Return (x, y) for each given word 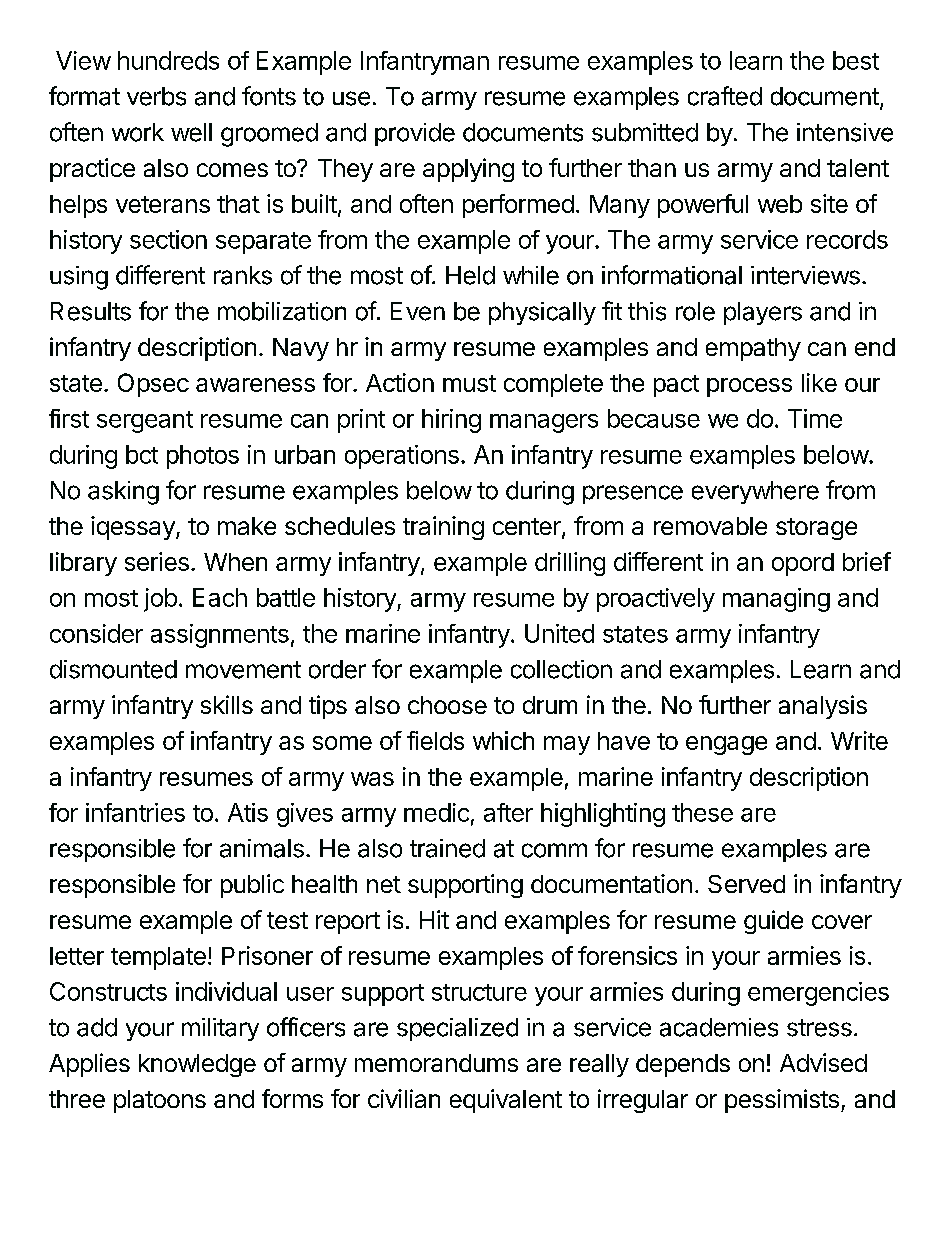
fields (435, 740)
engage (726, 745)
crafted (725, 96)
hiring (451, 421)
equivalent (506, 1101)
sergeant (145, 422)
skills (227, 704)
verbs (156, 96)
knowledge (197, 1065)
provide (415, 134)
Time (815, 418)
